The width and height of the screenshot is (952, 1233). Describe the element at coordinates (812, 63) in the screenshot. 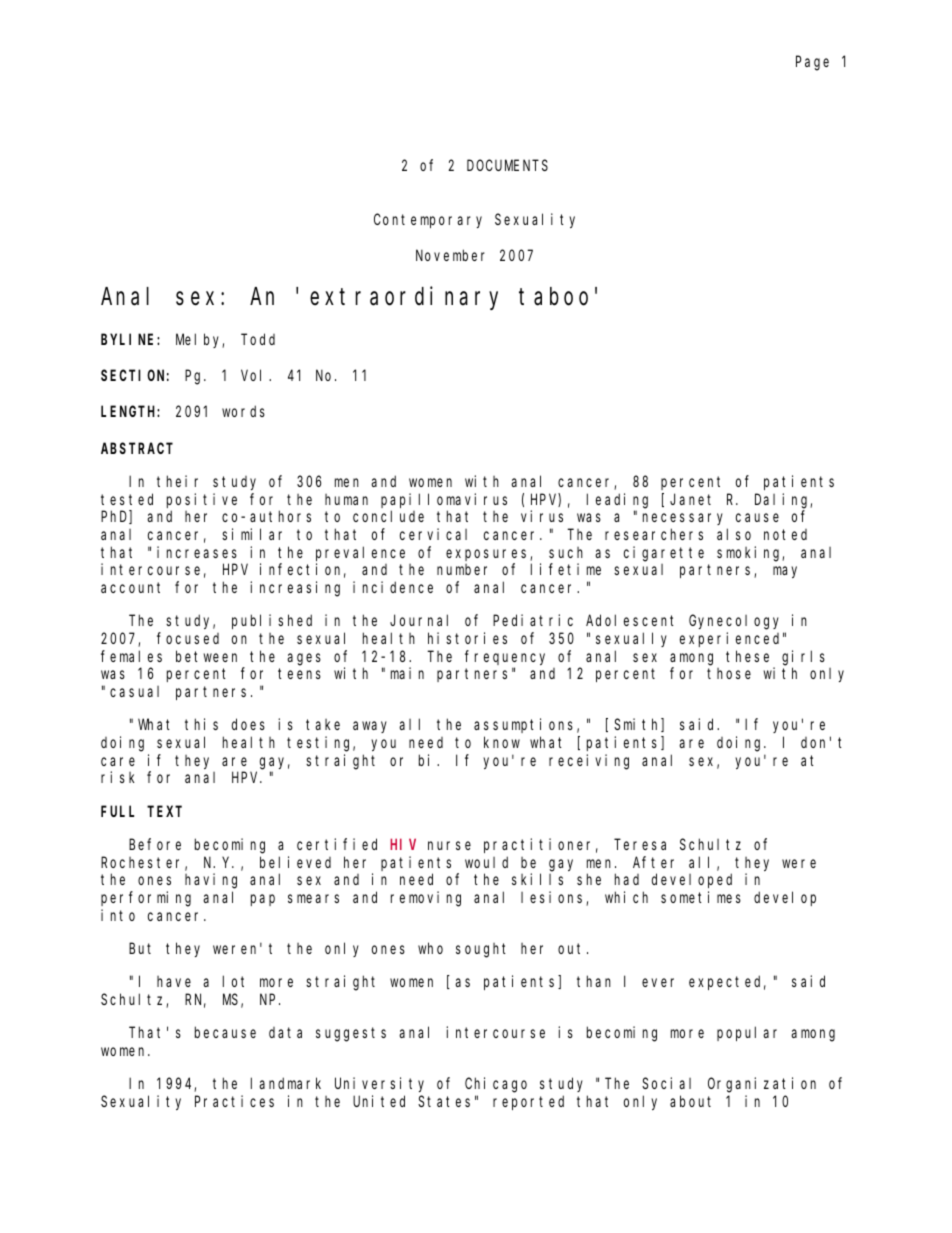

I see `Page` at that location.
